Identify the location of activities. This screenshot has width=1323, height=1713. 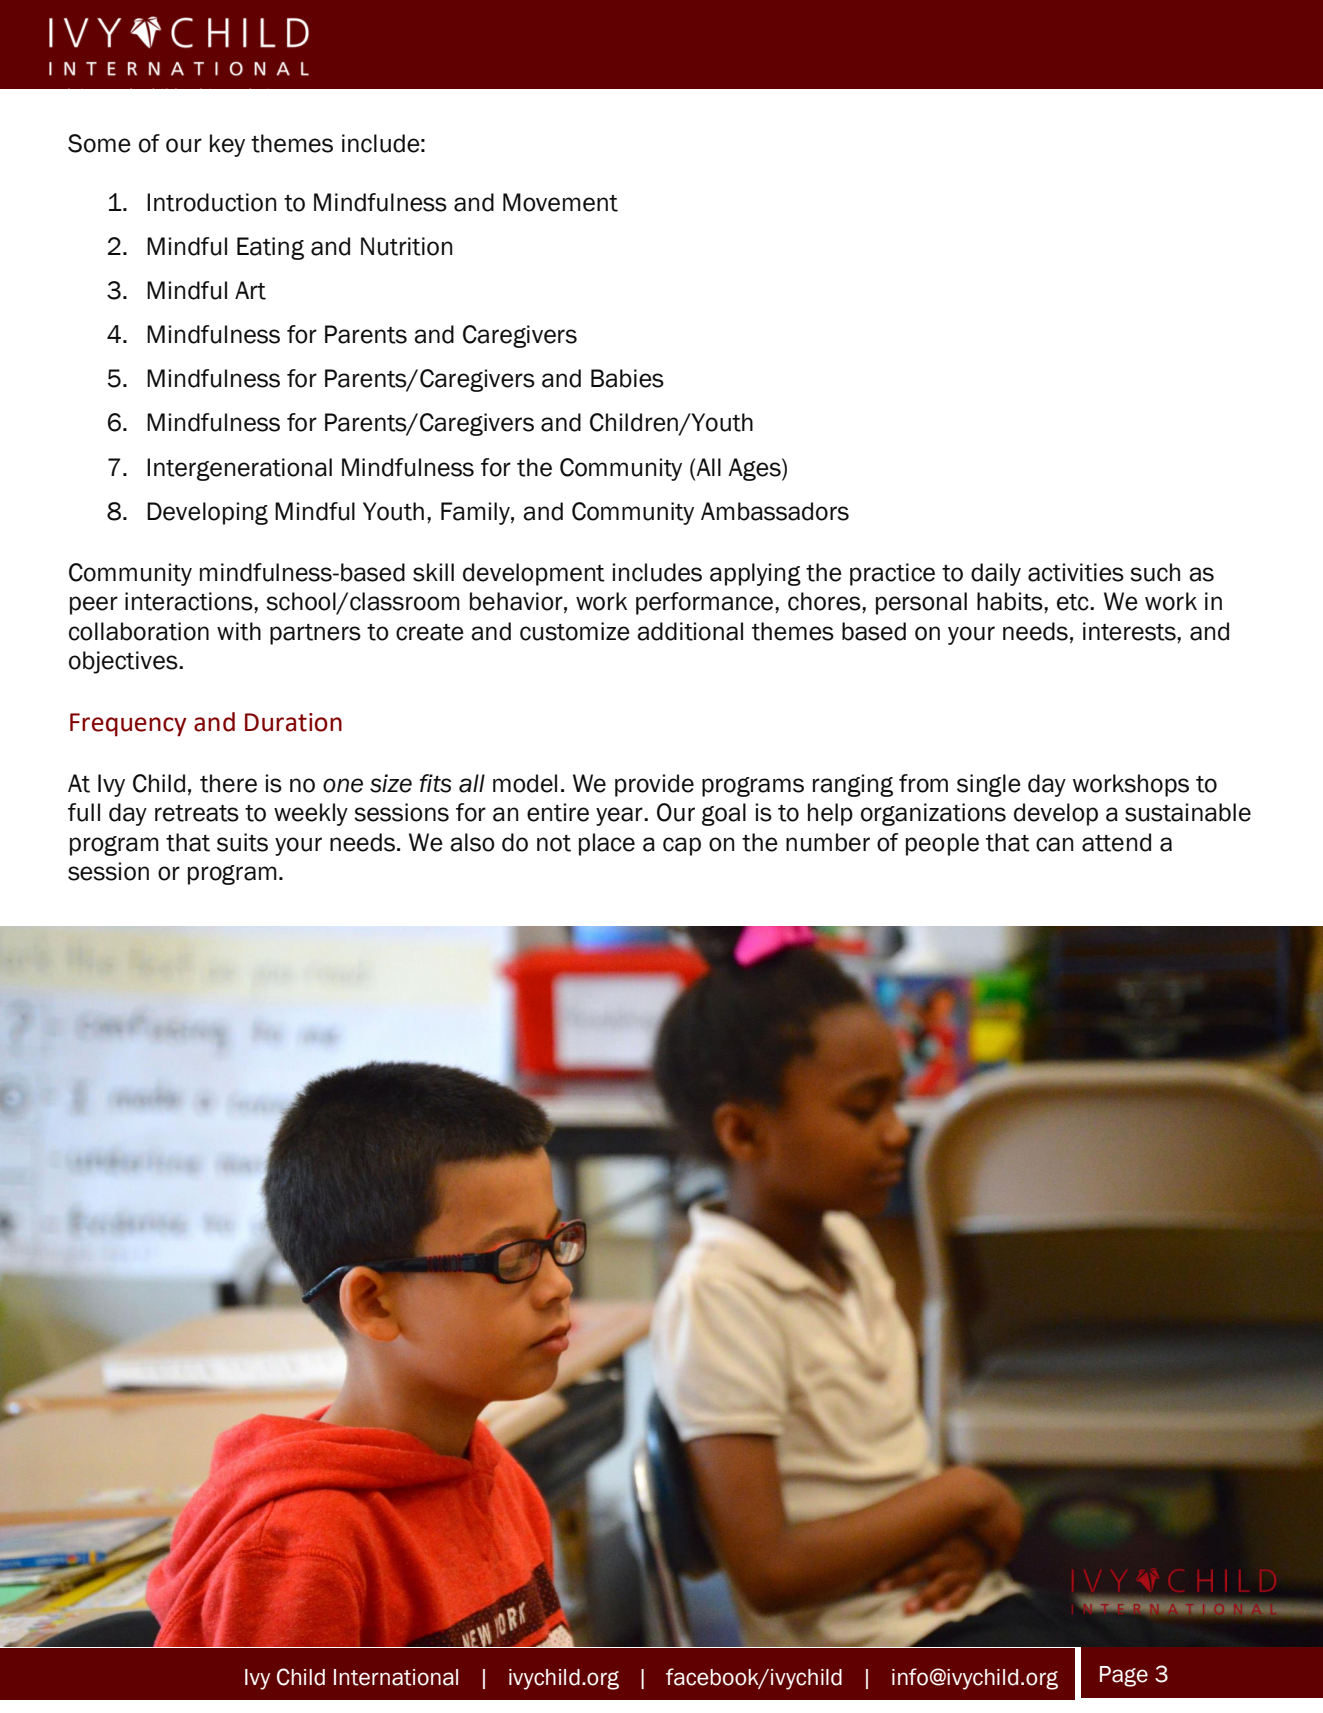
(1076, 572).
